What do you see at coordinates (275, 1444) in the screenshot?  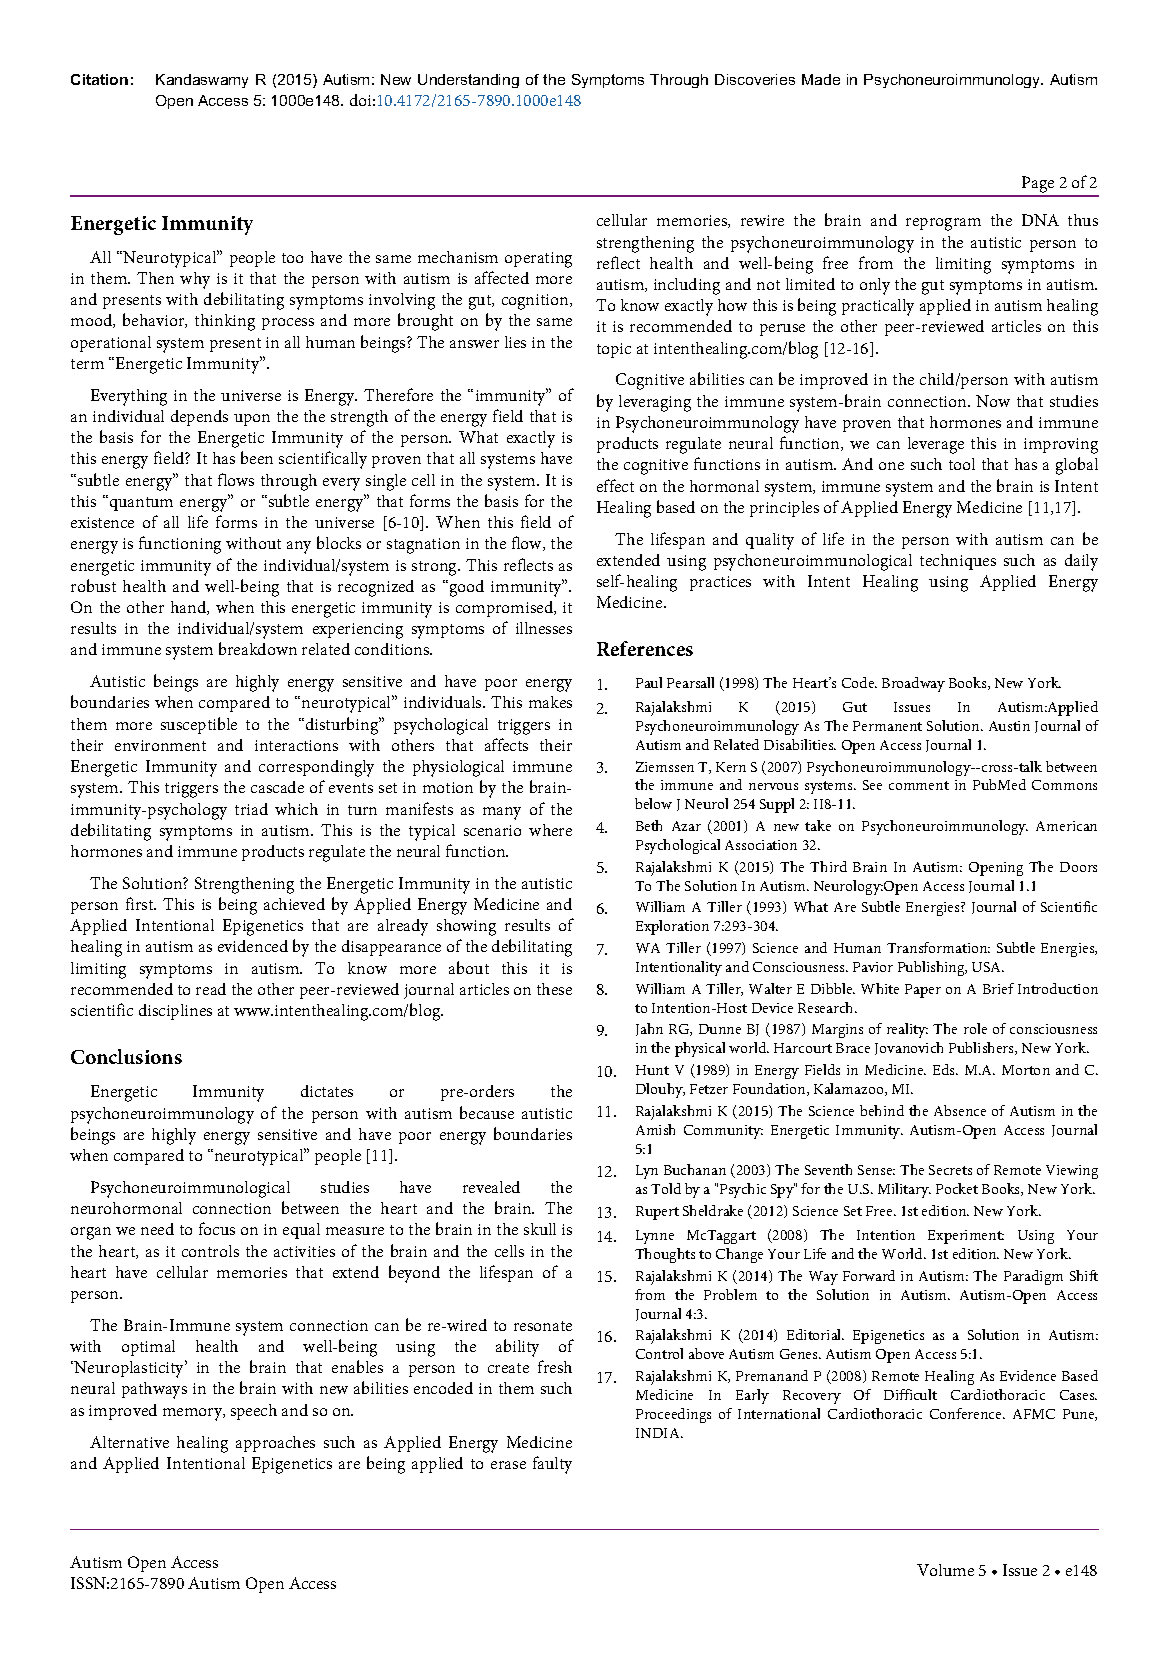 I see `approaches` at bounding box center [275, 1444].
